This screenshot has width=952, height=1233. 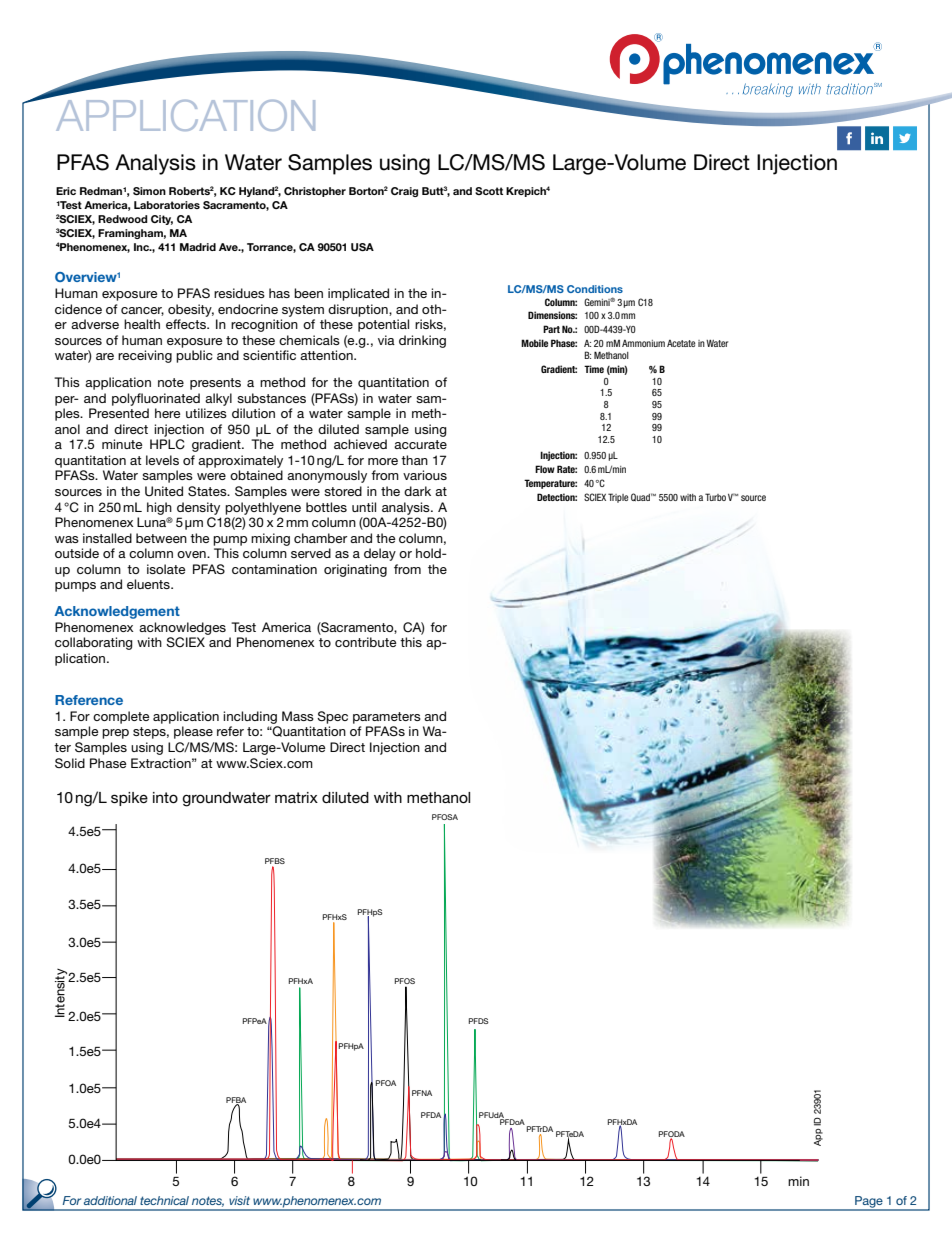 I want to click on visit, so click(x=239, y=1200).
